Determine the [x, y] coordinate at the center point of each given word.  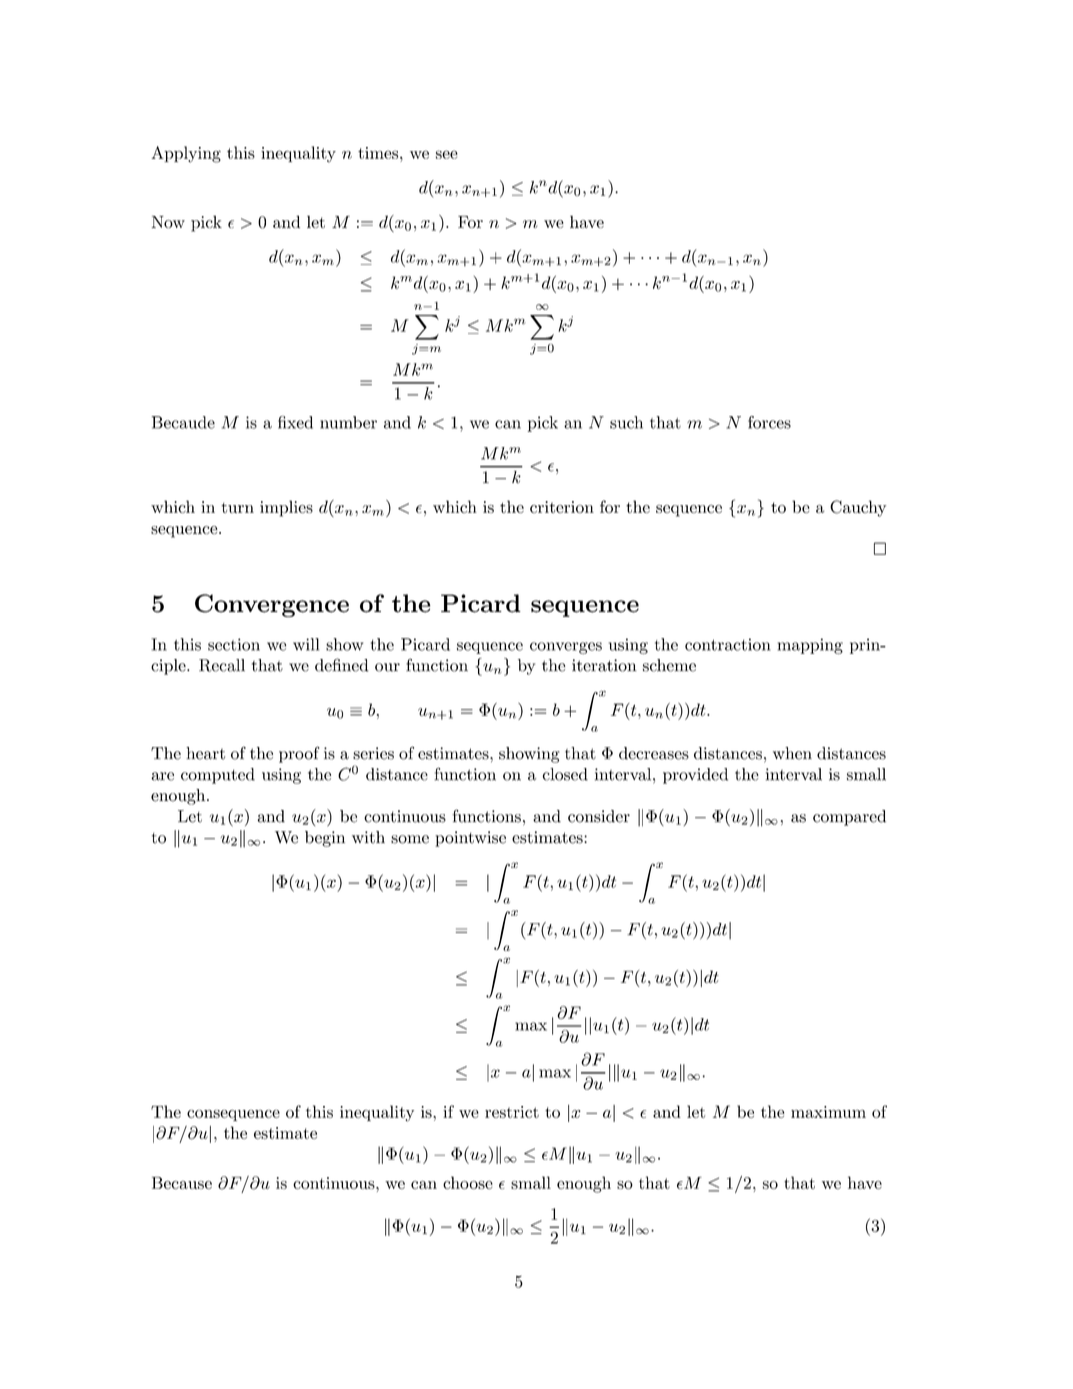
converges [566, 648]
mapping [810, 646]
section [234, 644]
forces [769, 422]
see [447, 154]
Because [182, 1183]
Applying [186, 154]
